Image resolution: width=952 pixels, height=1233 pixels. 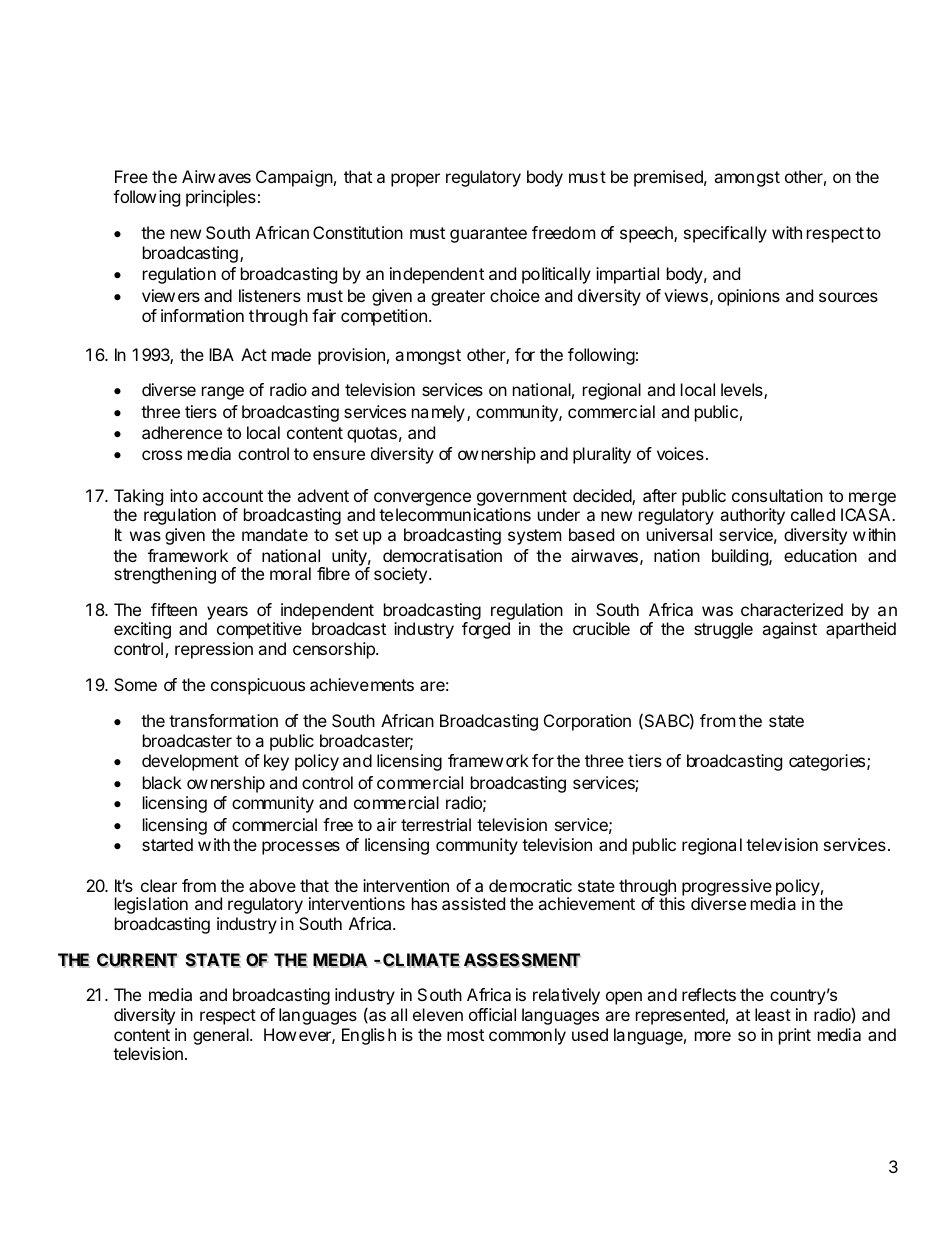 What do you see at coordinates (222, 1036) in the screenshot?
I see `general` at bounding box center [222, 1036].
